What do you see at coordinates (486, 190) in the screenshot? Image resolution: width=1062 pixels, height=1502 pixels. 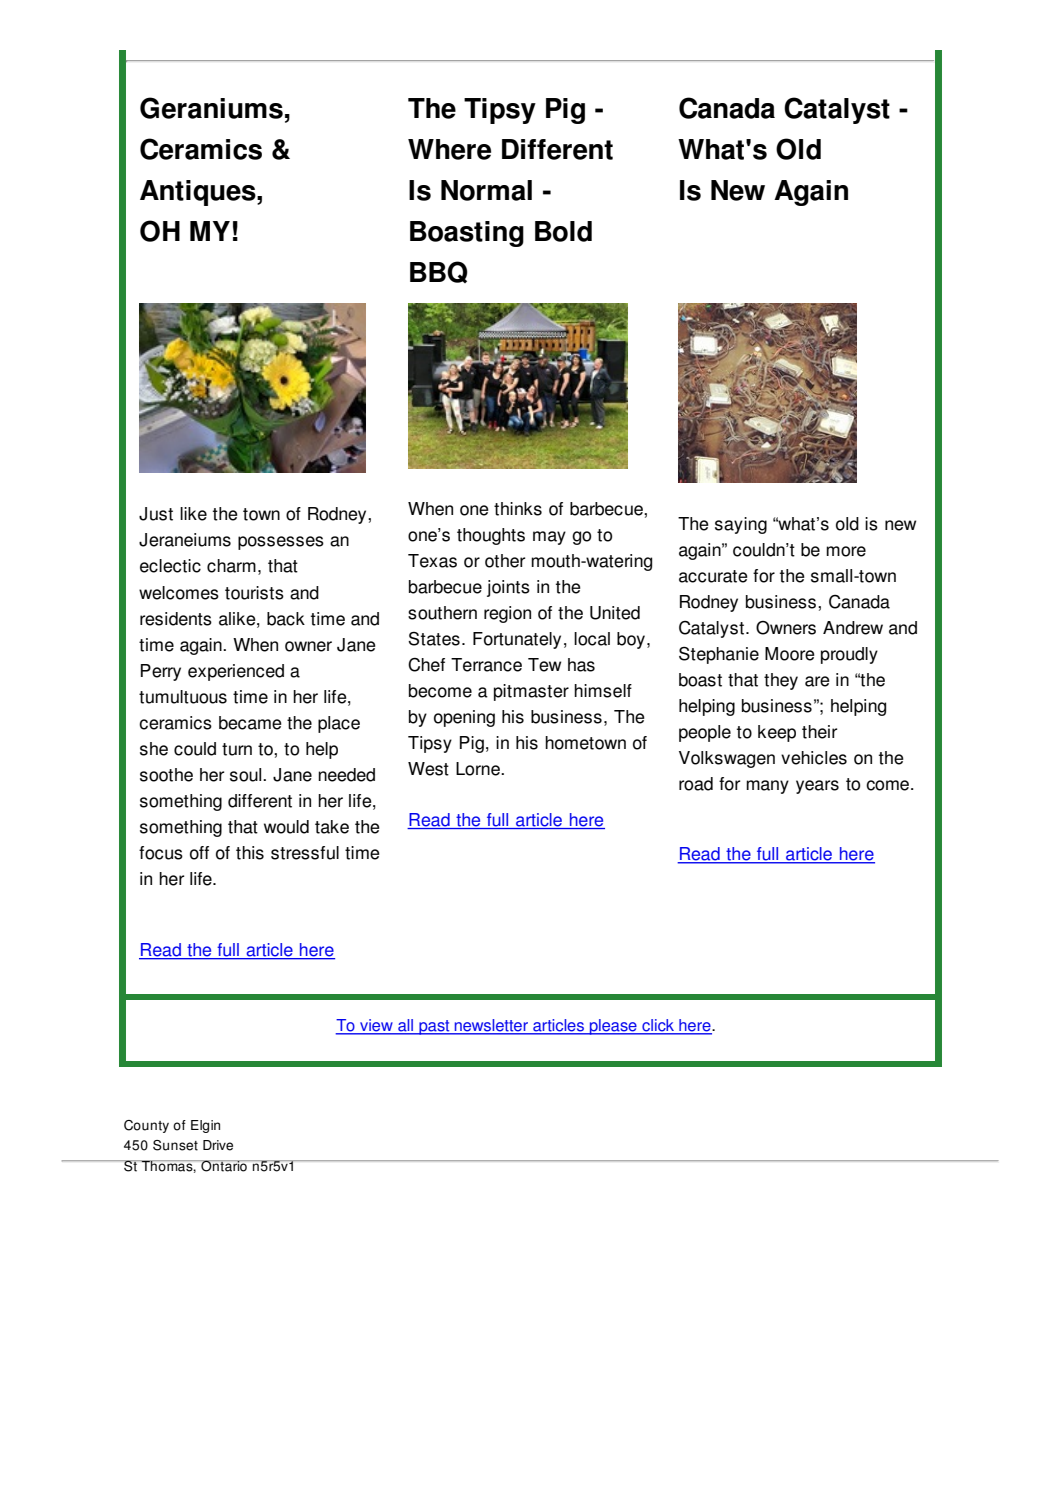 I see `Normal` at bounding box center [486, 190].
